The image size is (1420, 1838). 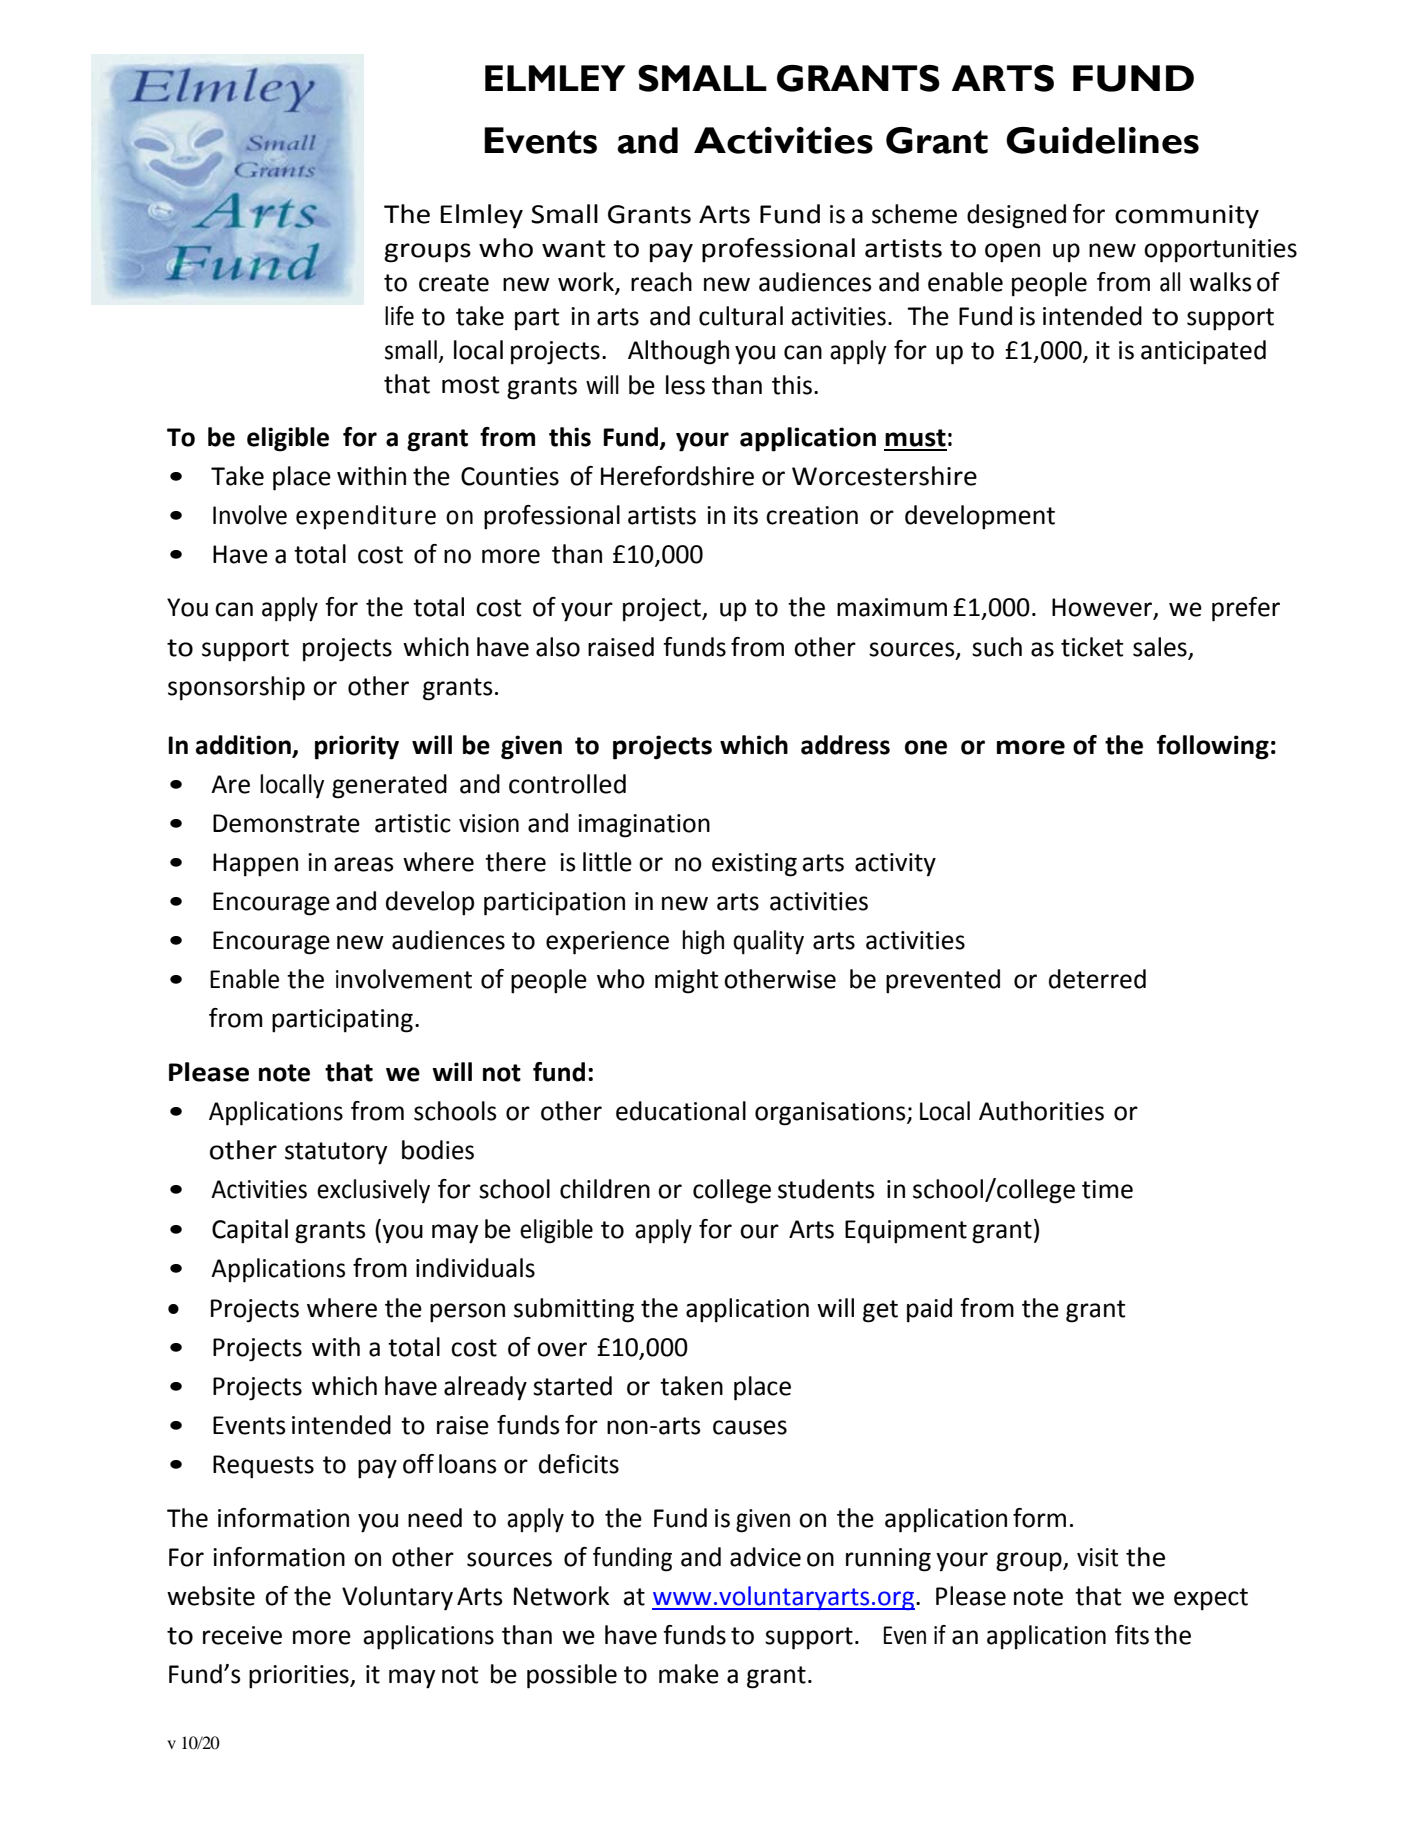 What do you see at coordinates (364, 864) in the screenshot?
I see `areas` at bounding box center [364, 864].
